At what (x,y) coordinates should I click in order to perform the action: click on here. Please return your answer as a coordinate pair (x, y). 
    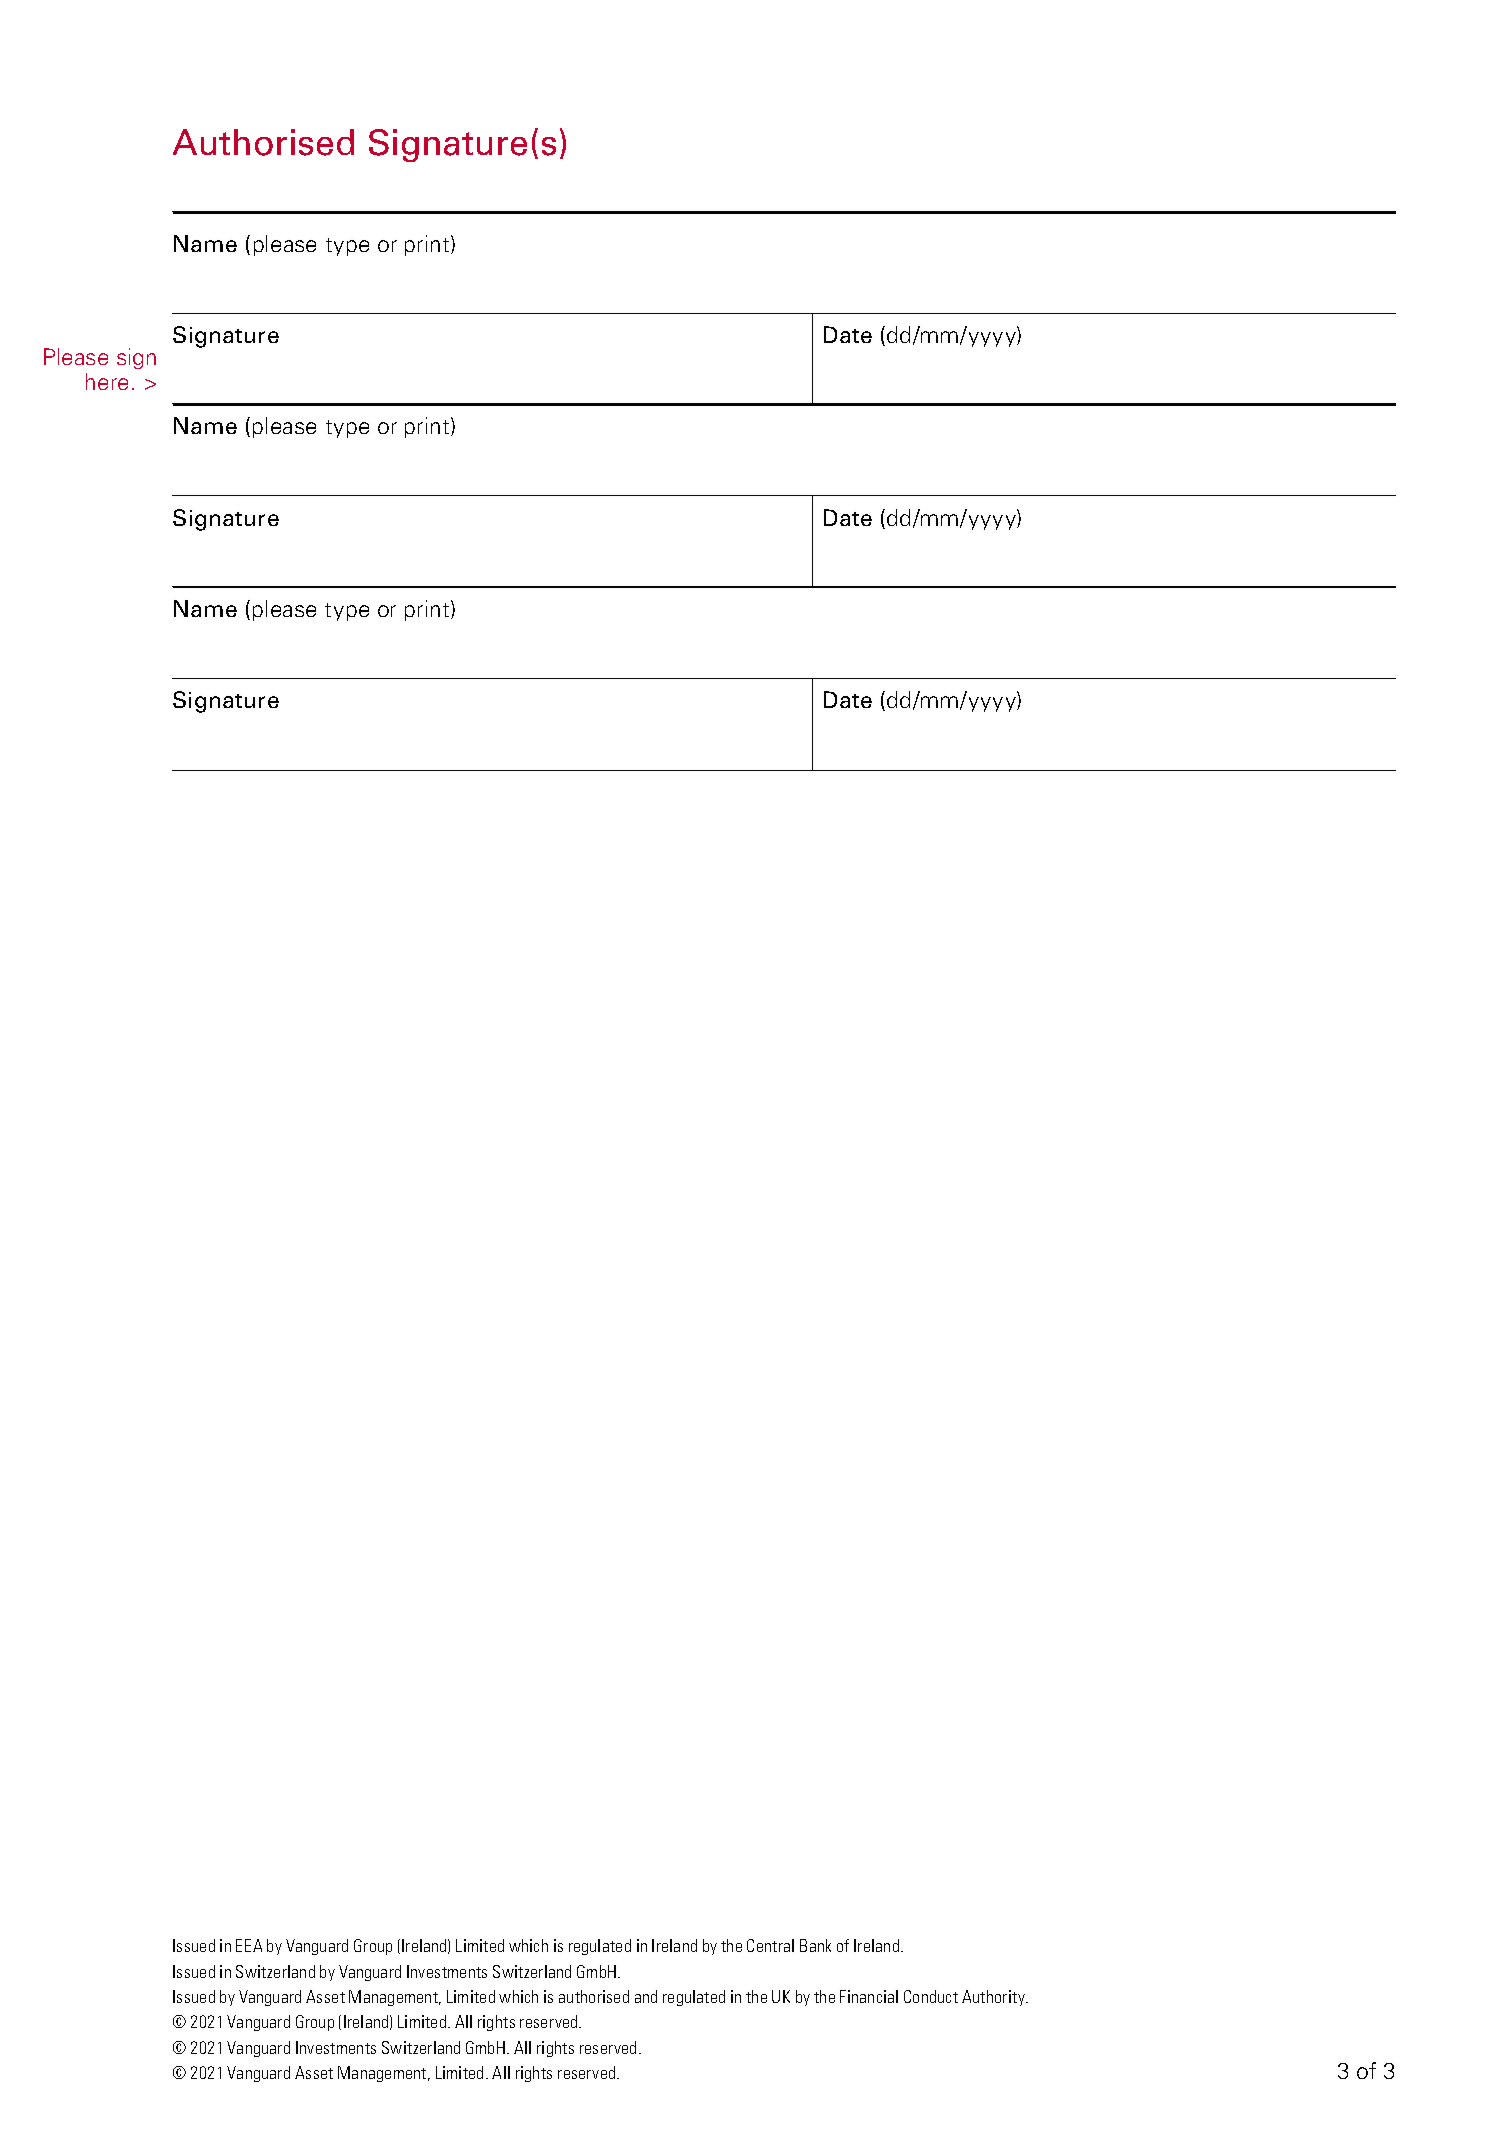
    Looking at the image, I should click on (107, 381).
